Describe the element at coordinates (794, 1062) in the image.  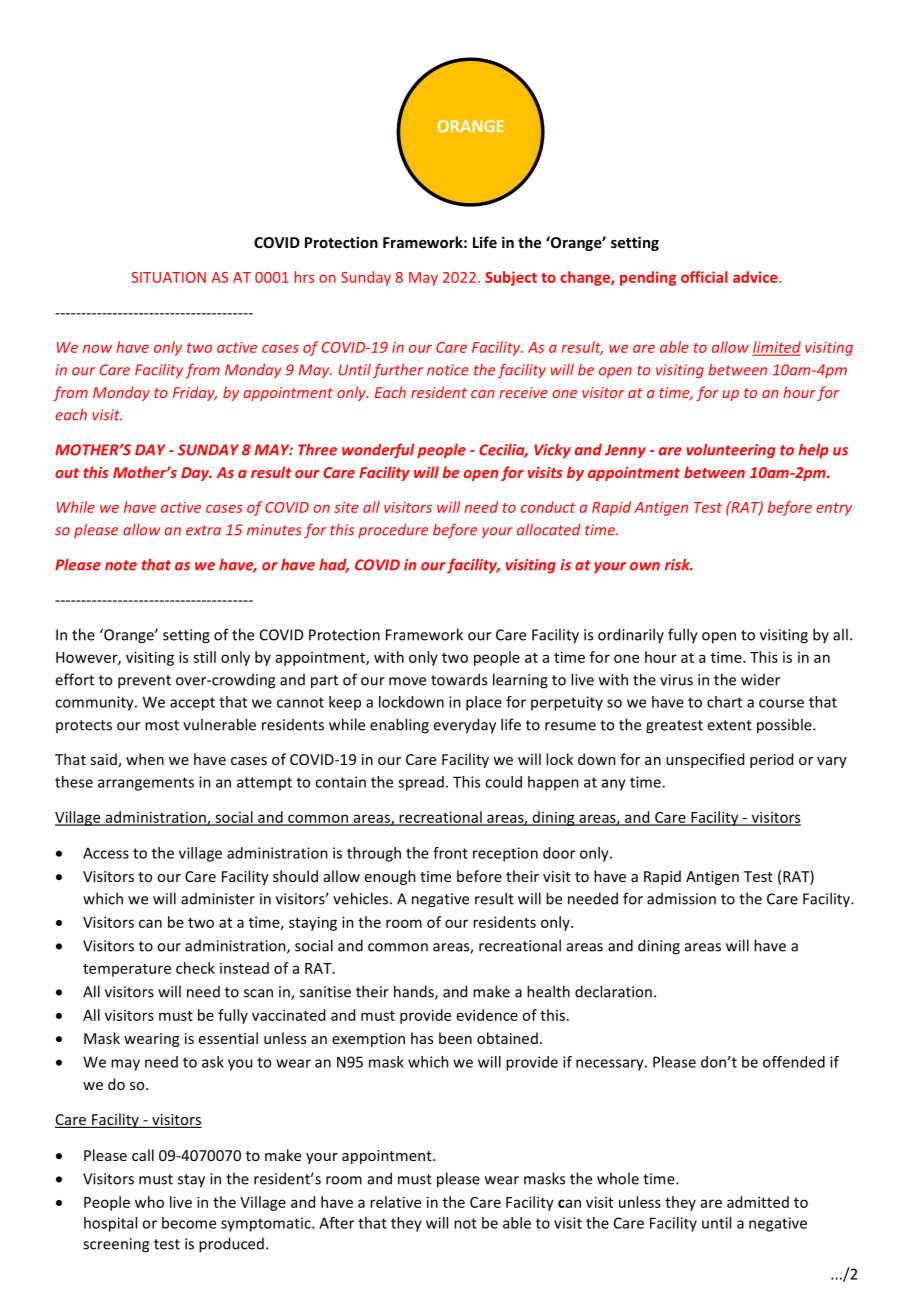
I see `offended` at that location.
